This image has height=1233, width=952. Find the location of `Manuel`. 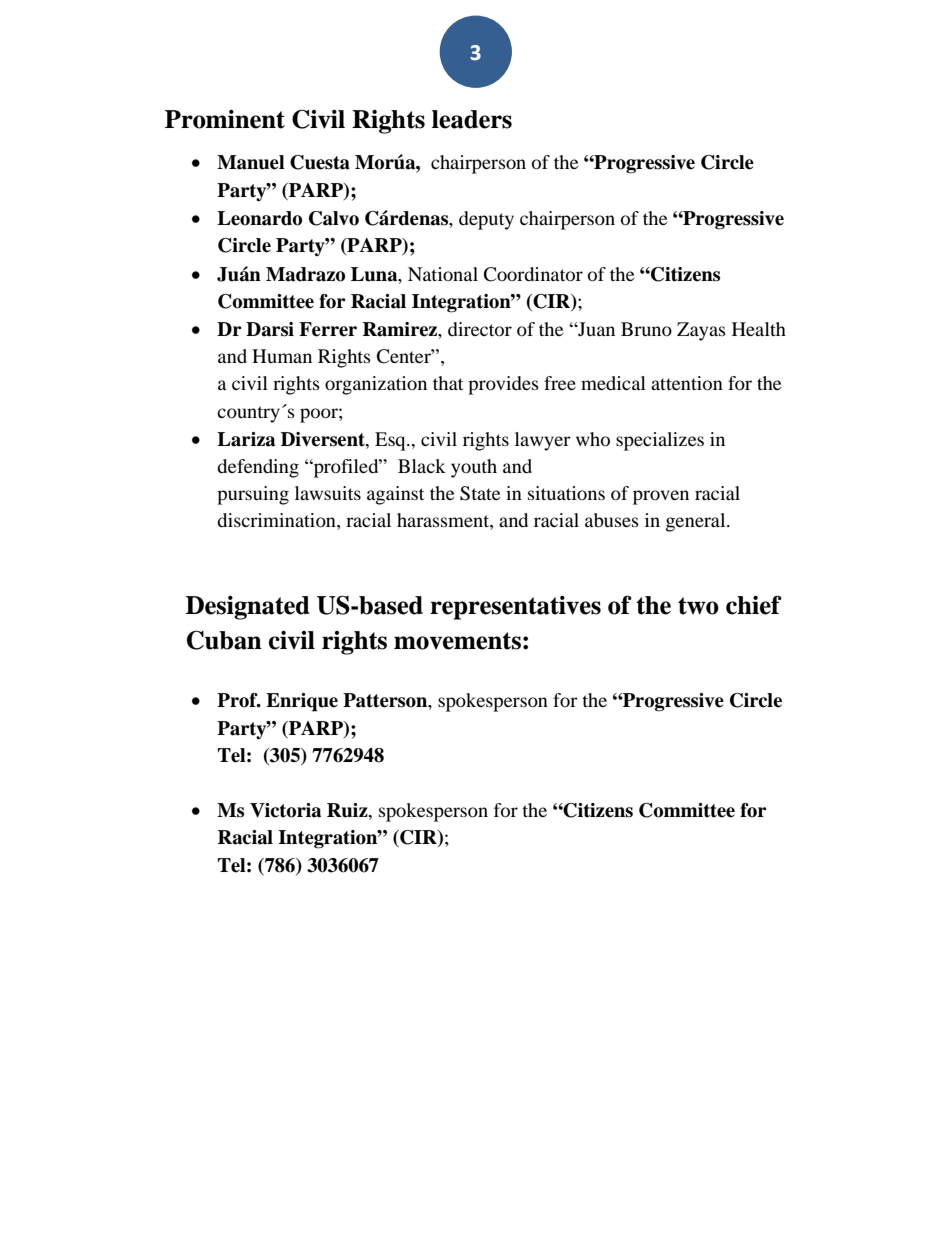

Manuel is located at coordinates (251, 162).
